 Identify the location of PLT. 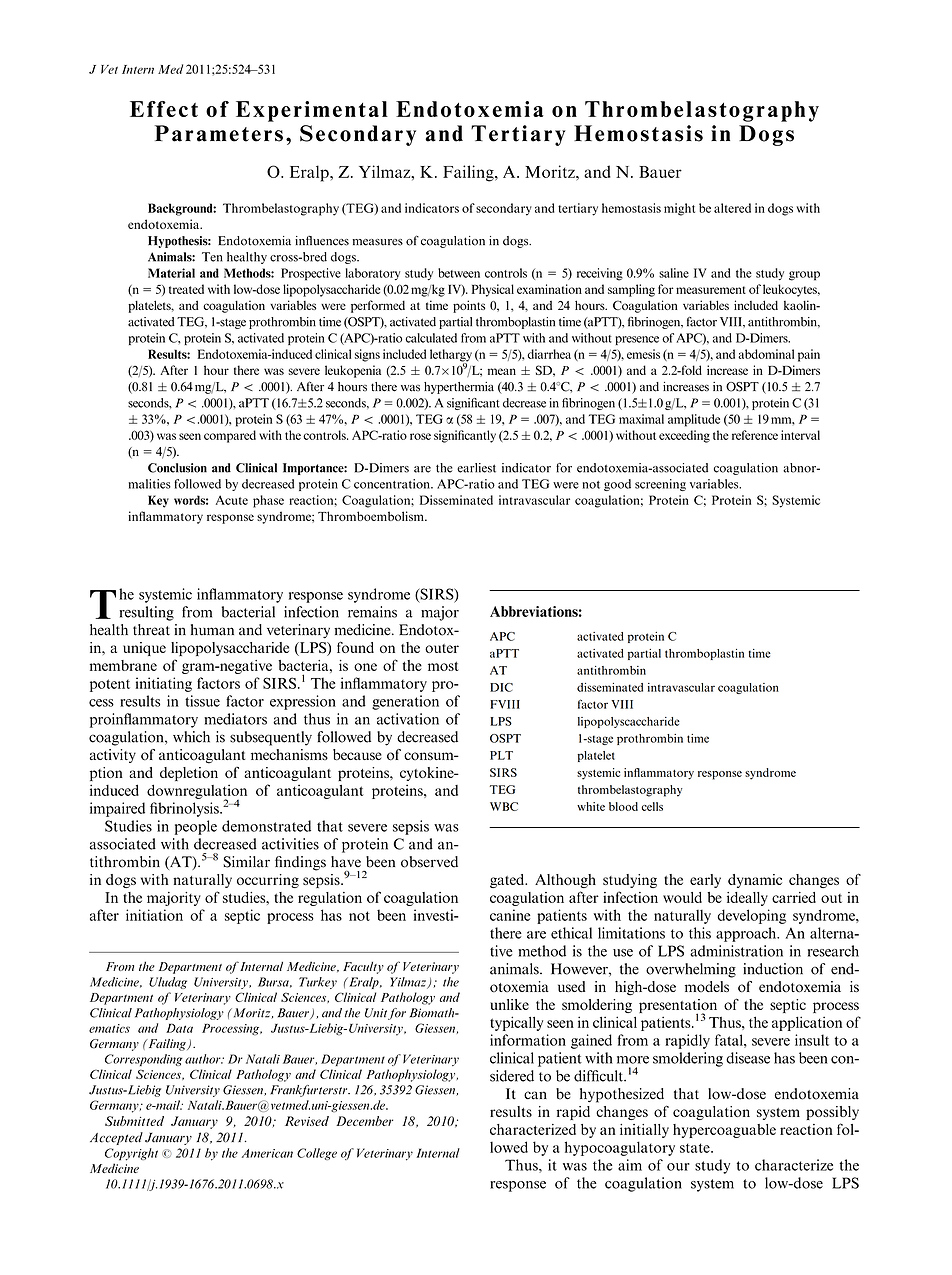
(501, 755).
